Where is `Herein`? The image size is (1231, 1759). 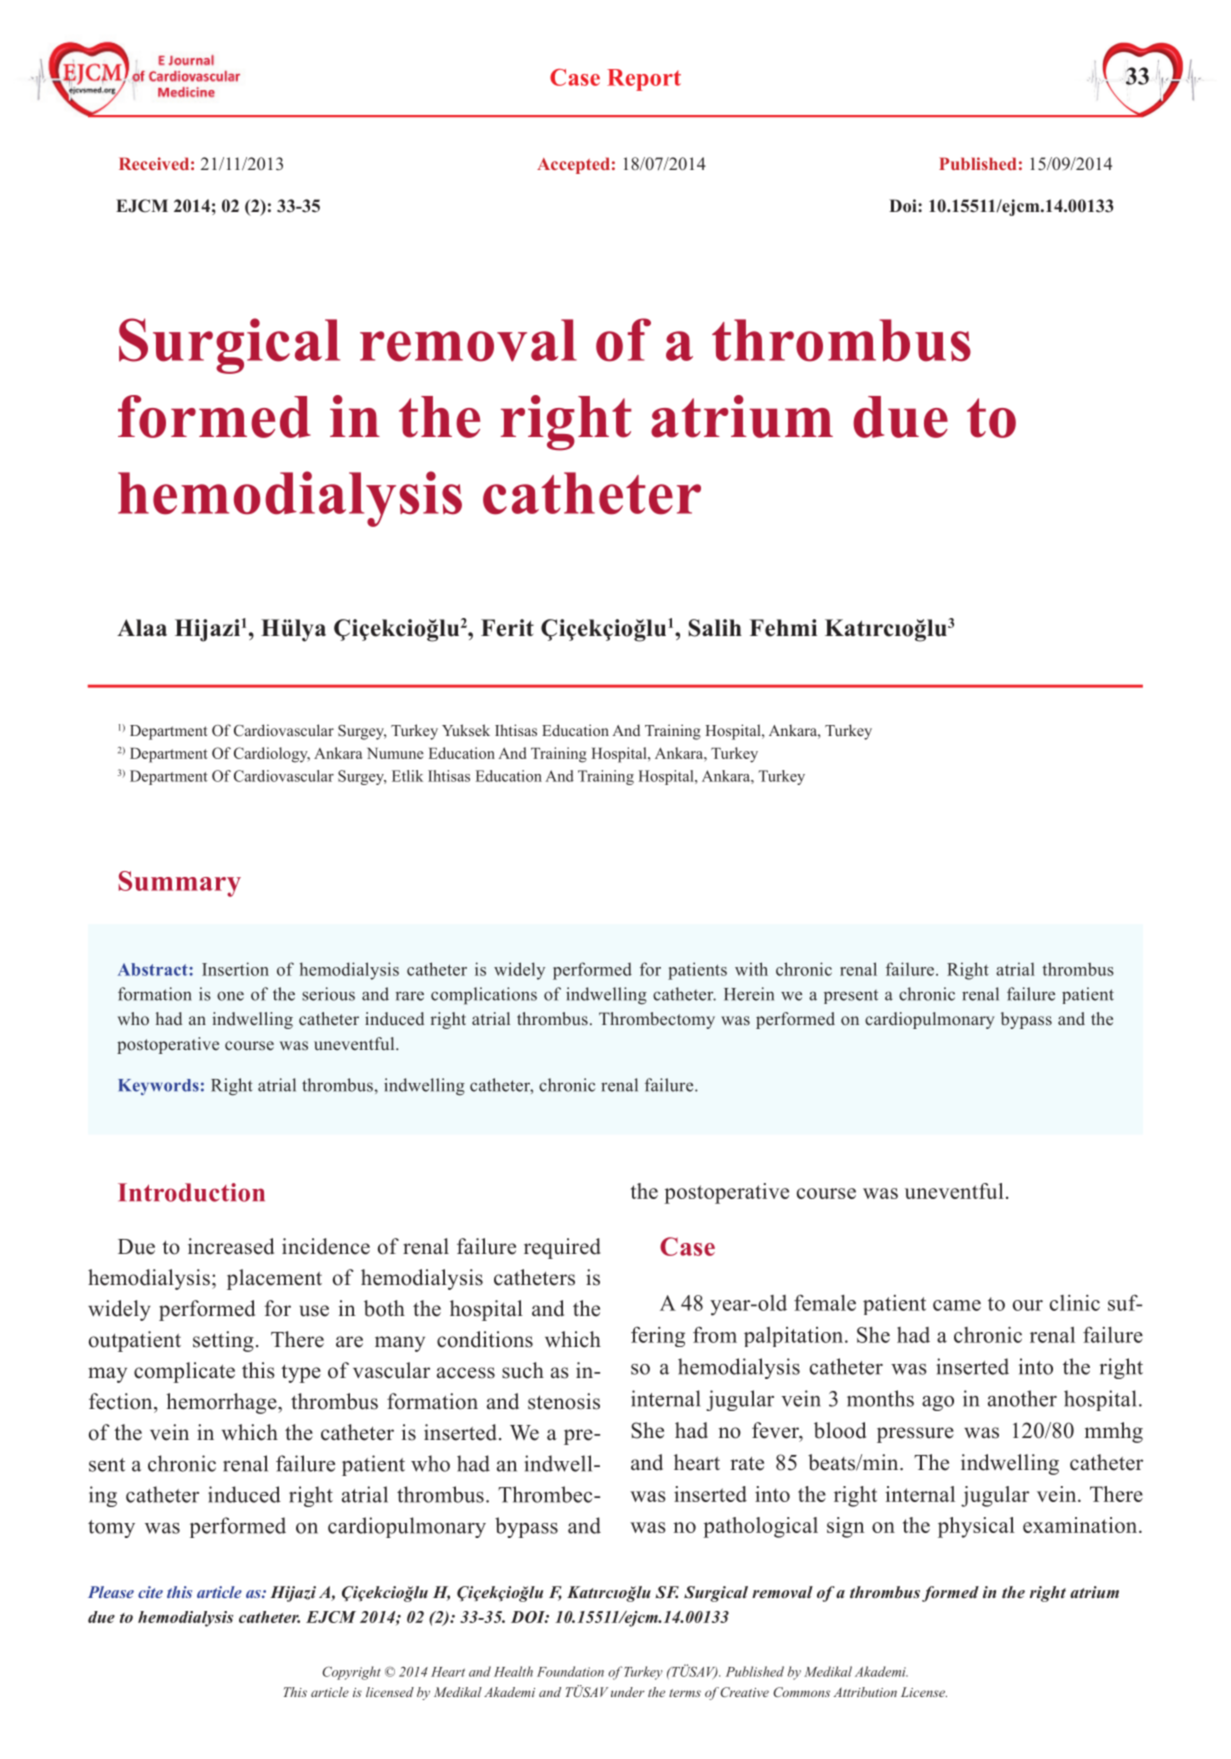
Herein is located at coordinates (749, 994).
